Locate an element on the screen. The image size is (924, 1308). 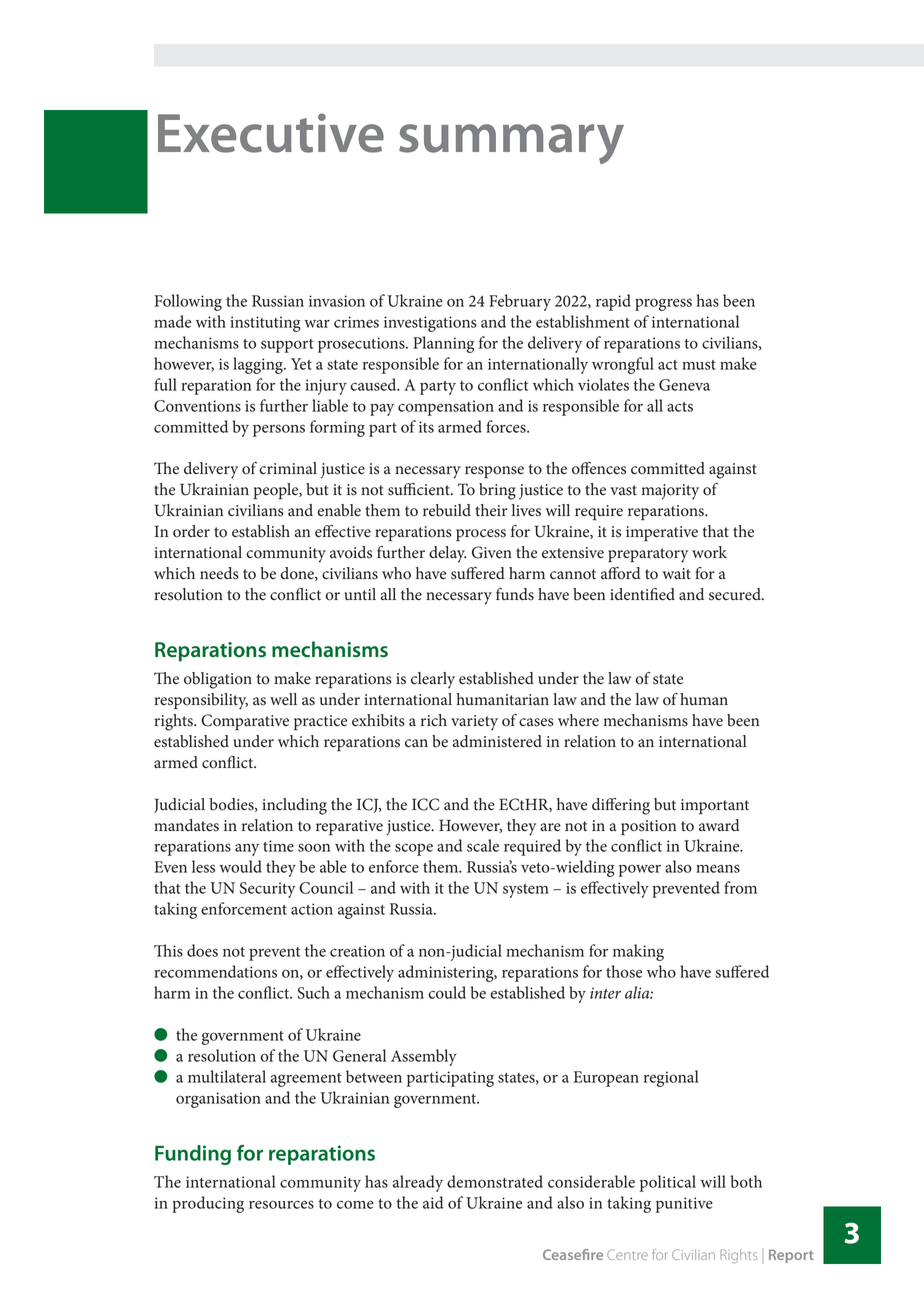
Executive is located at coordinates (271, 133).
